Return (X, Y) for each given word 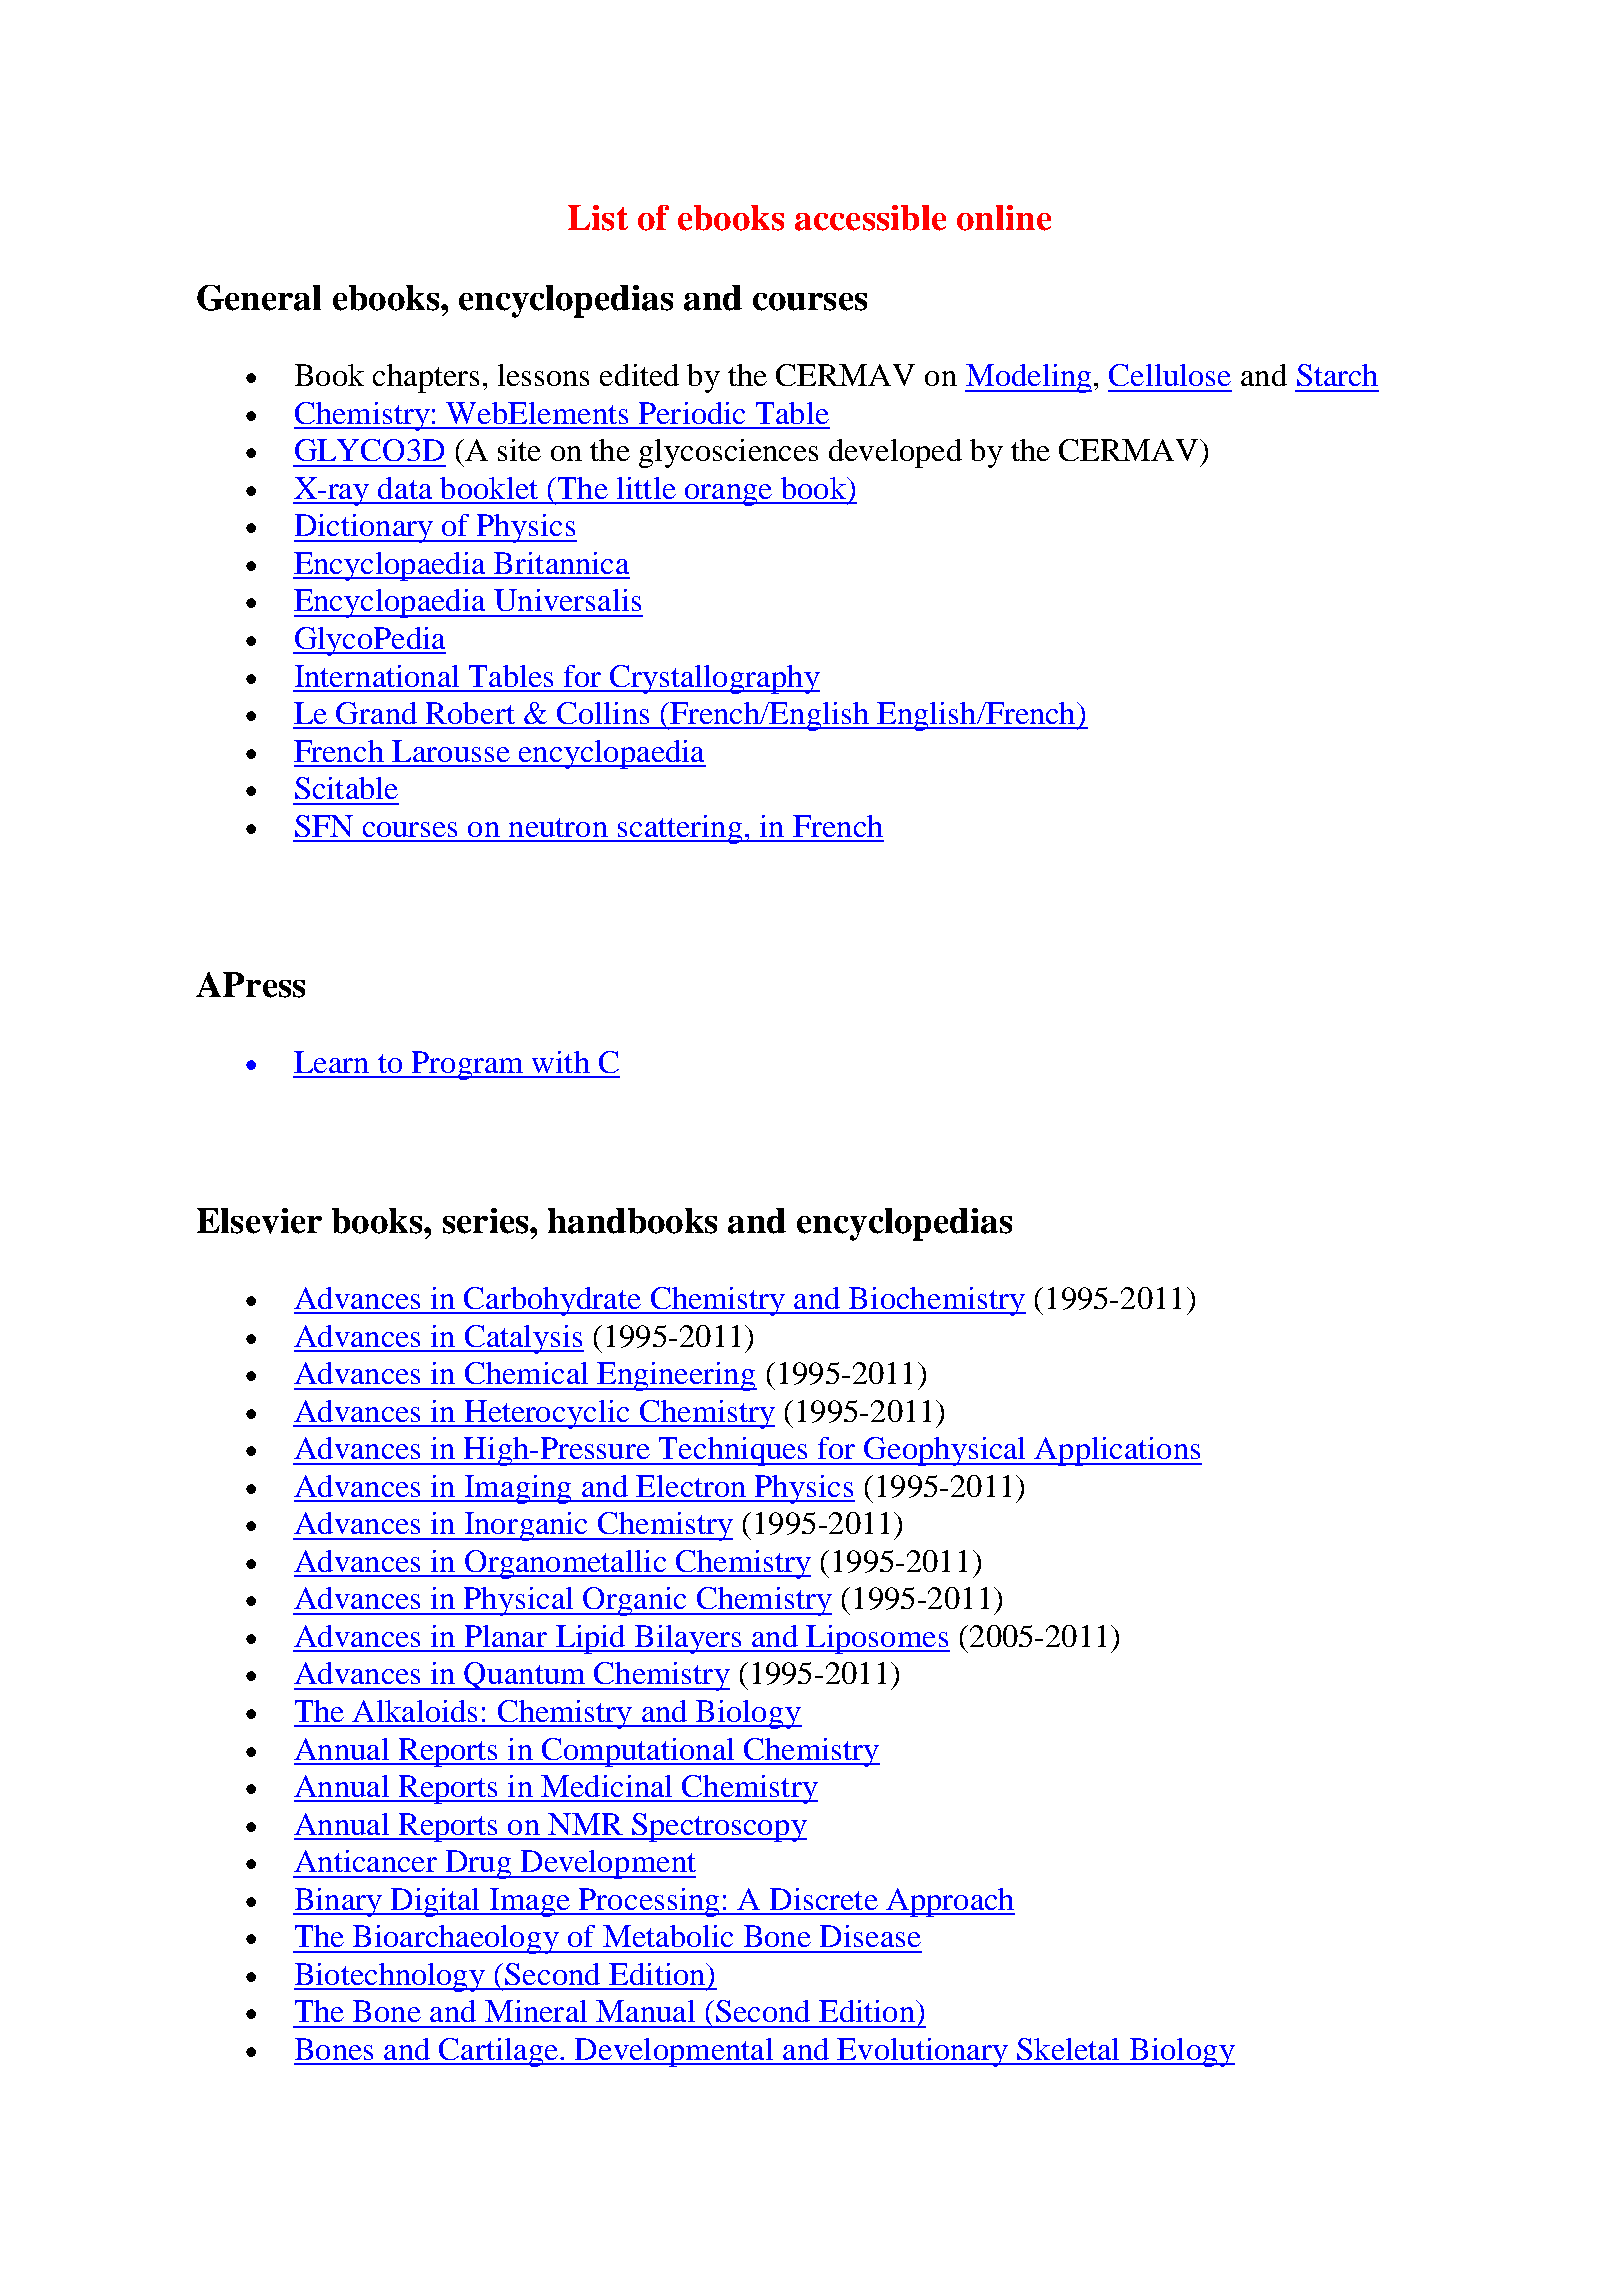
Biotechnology (391, 1977)
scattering (680, 829)
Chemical (526, 1373)
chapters (426, 378)
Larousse (451, 751)
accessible (870, 218)
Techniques (734, 1451)
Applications (1117, 1451)
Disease (870, 1936)
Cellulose (1170, 375)
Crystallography (714, 679)
